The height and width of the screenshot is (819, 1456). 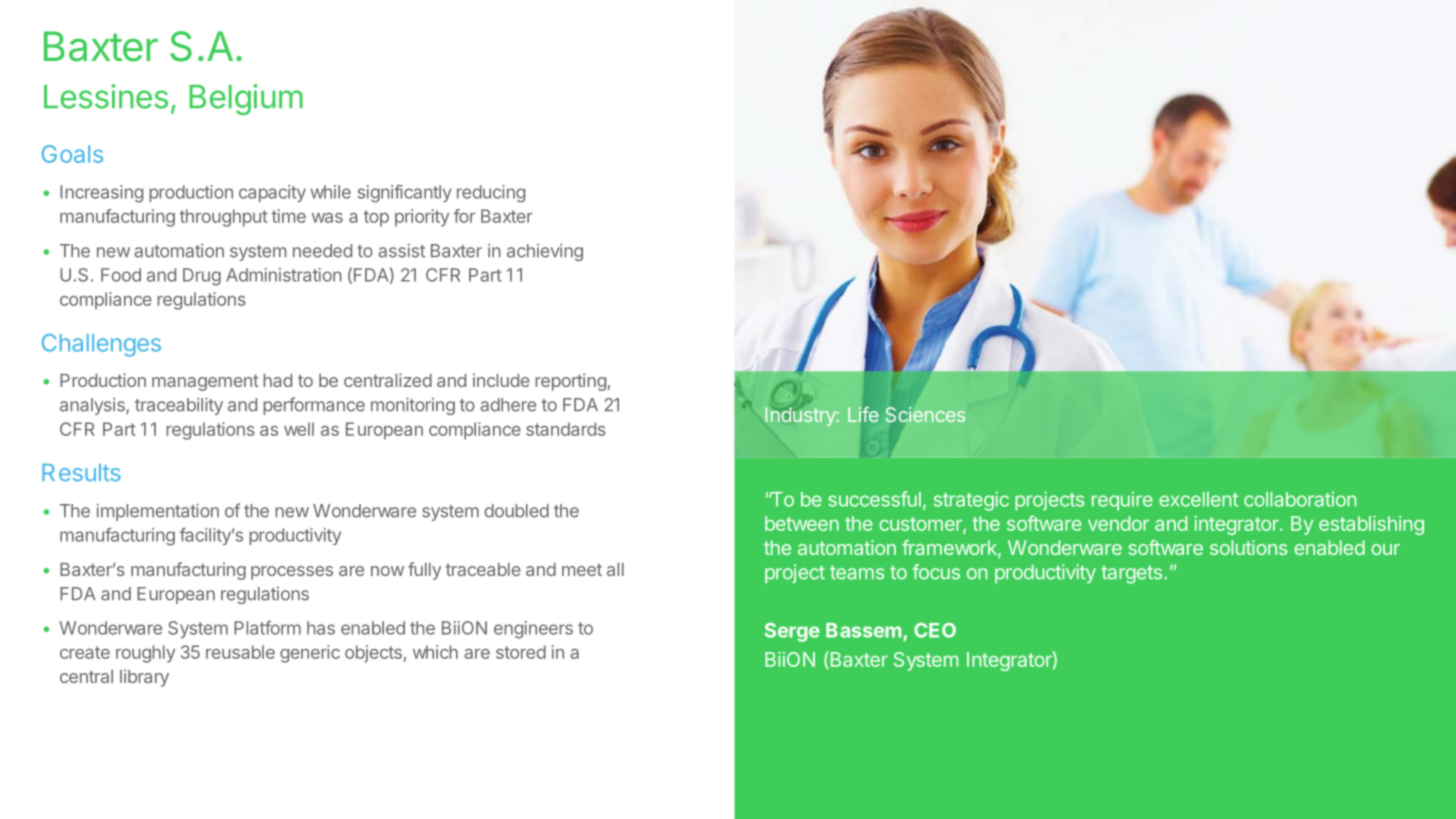 What do you see at coordinates (570, 382) in the screenshot?
I see `reporting` at bounding box center [570, 382].
